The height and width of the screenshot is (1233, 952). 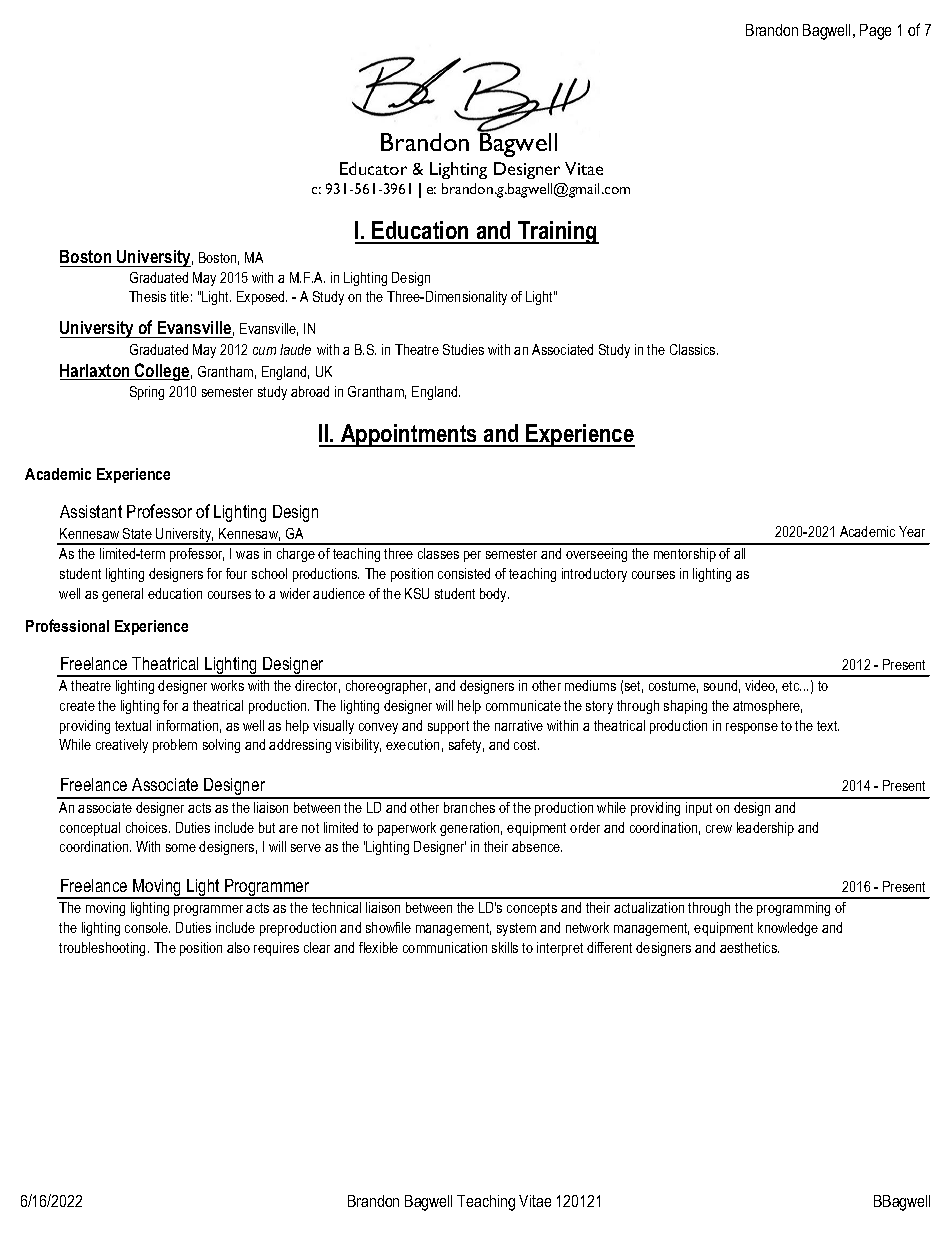 What do you see at coordinates (463, 349) in the screenshot?
I see `Studies` at bounding box center [463, 349].
